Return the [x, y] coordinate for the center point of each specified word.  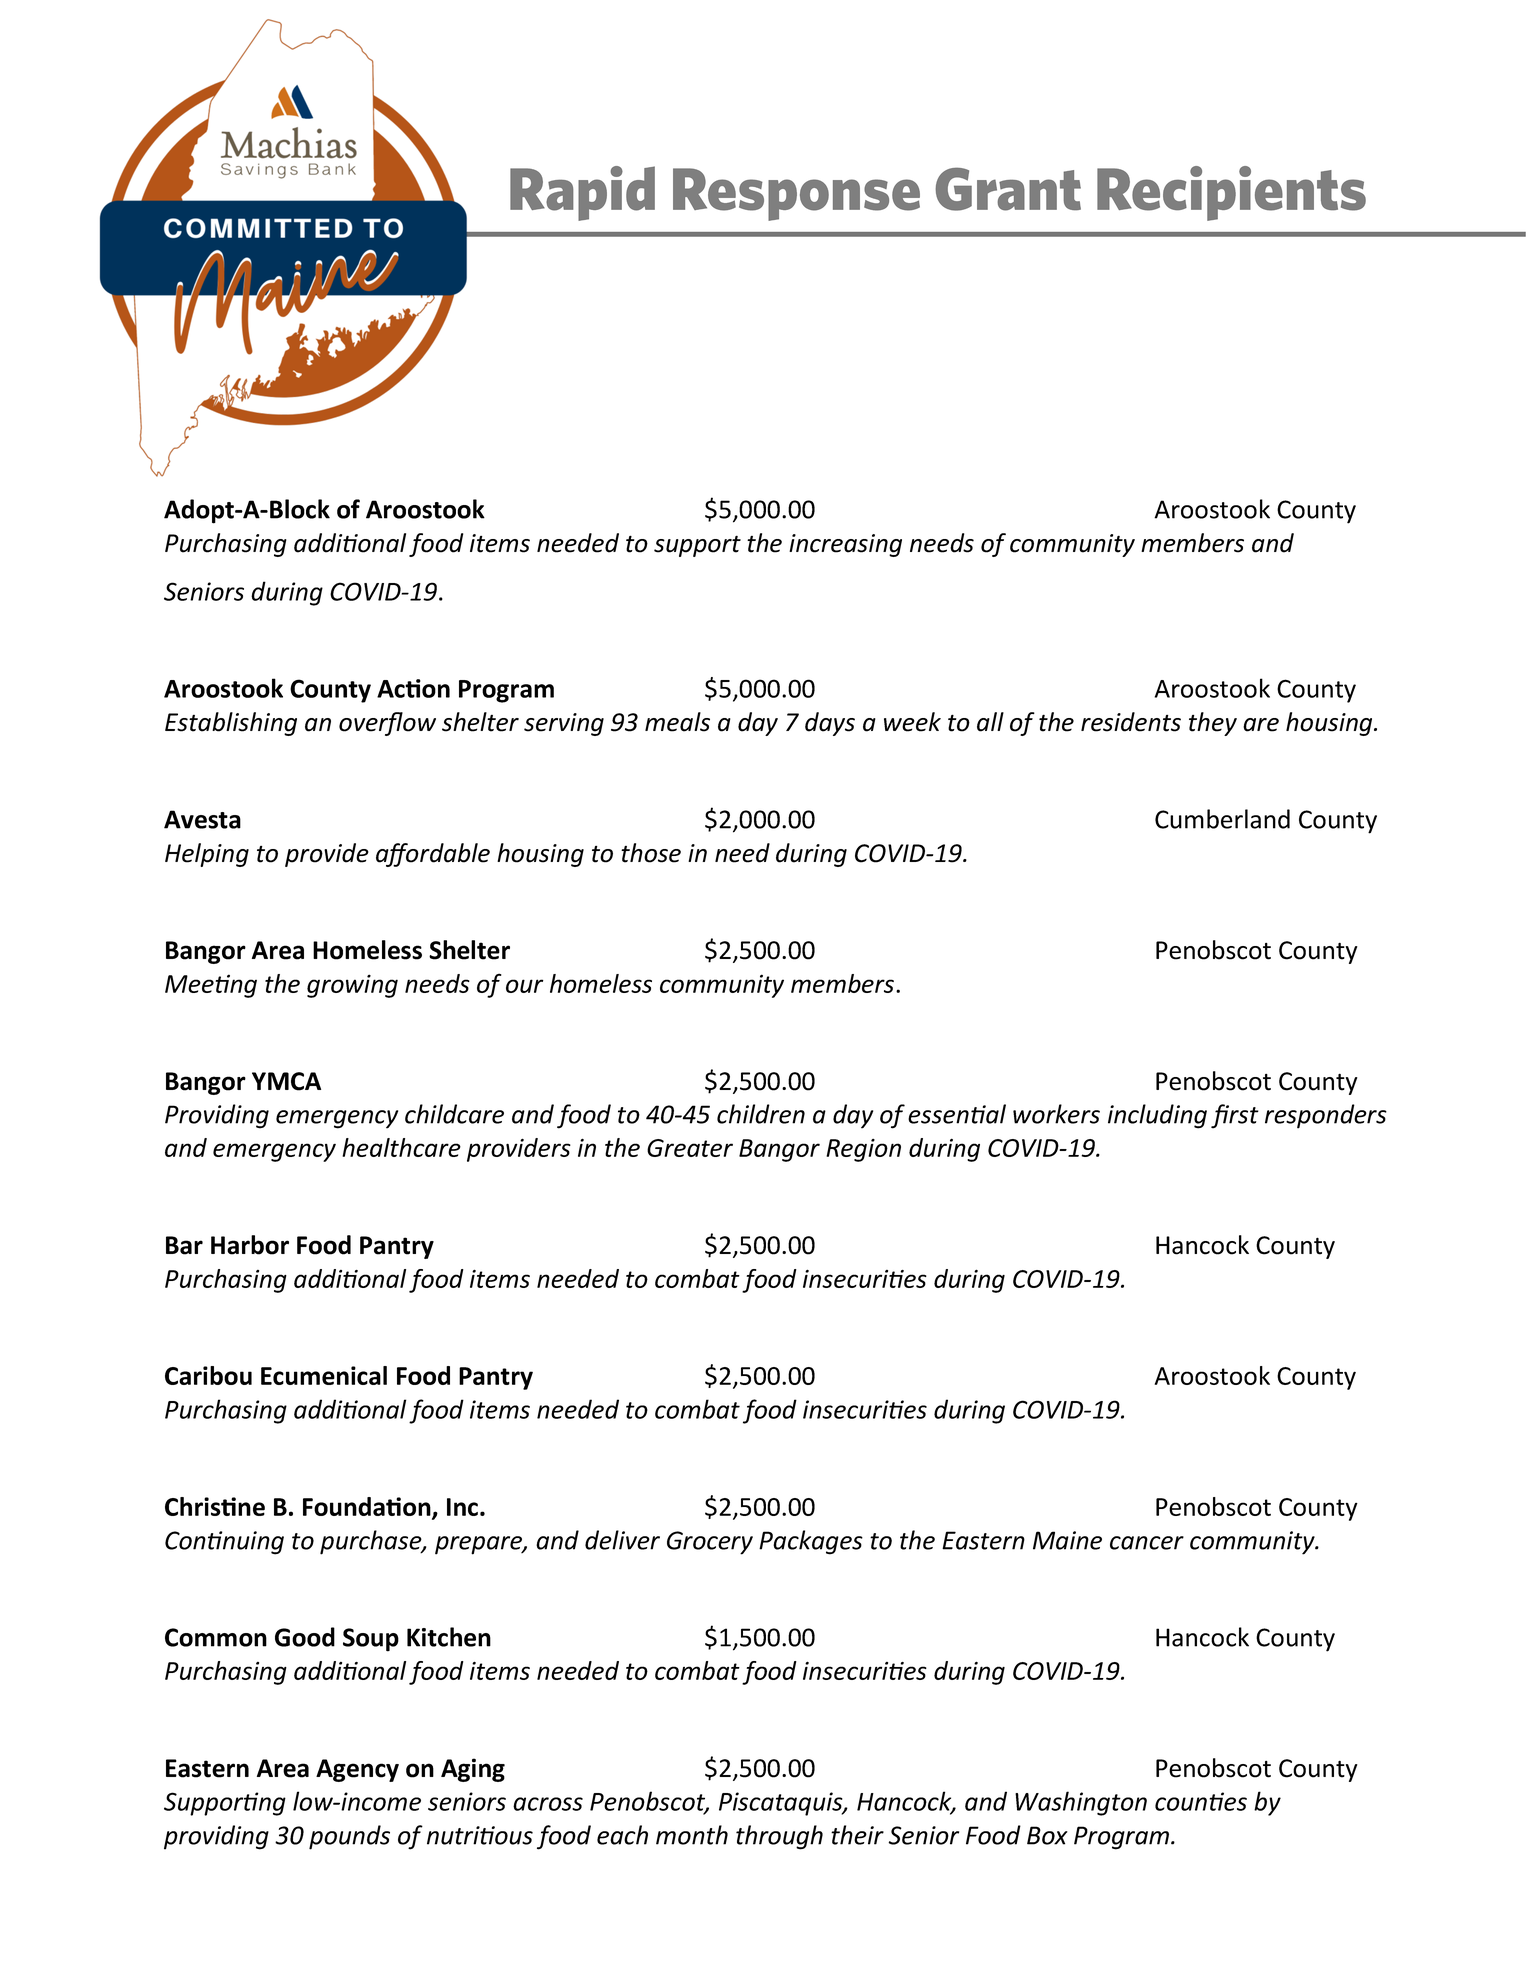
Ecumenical [324, 1375]
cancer [1147, 1543]
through [779, 1837]
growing [352, 986]
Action [413, 688]
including [1157, 1116]
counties [1201, 1801]
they [1213, 724]
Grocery [710, 1543]
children [761, 1114]
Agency [357, 1770]
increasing [845, 545]
